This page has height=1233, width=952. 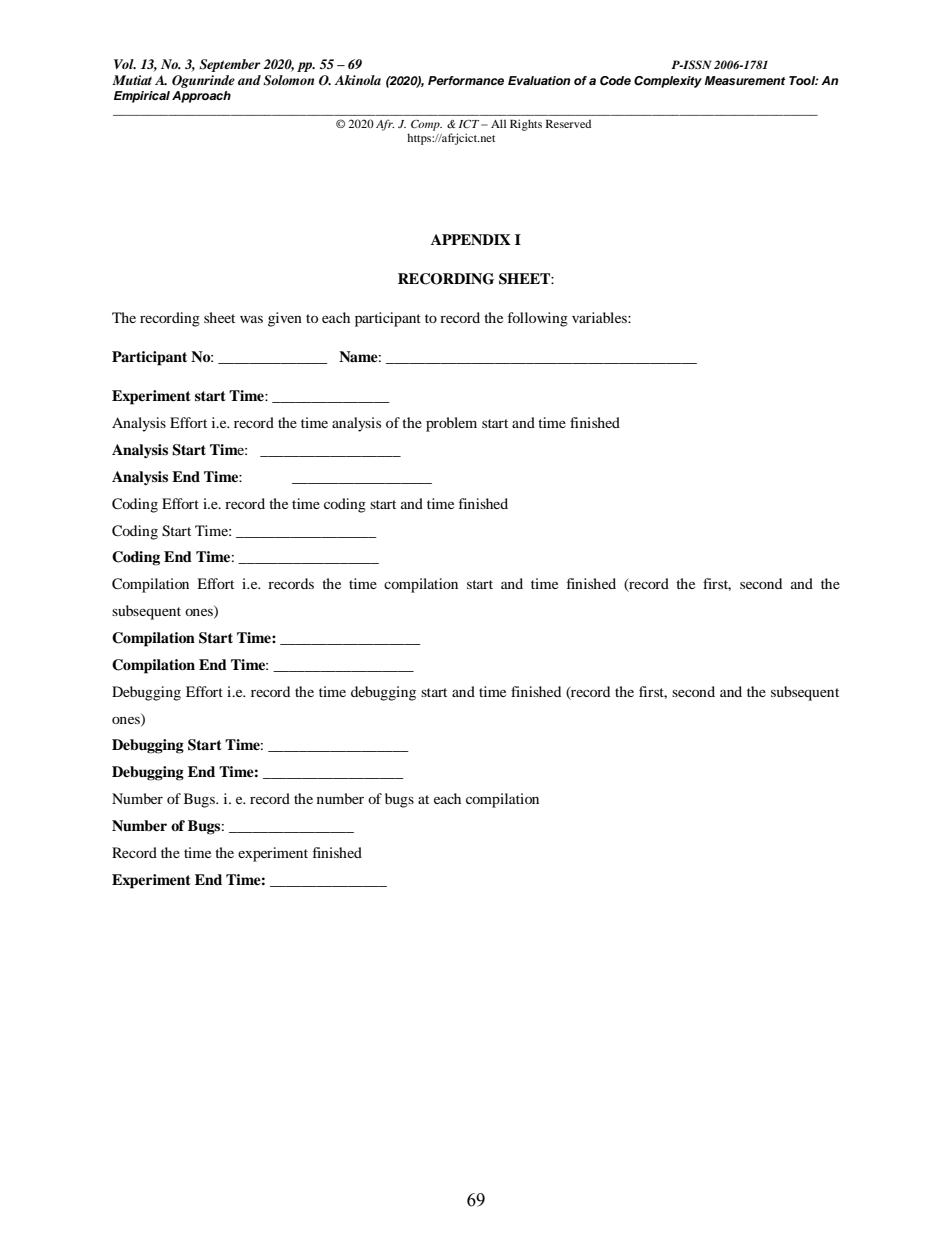 I want to click on Reserved, so click(x=568, y=123).
